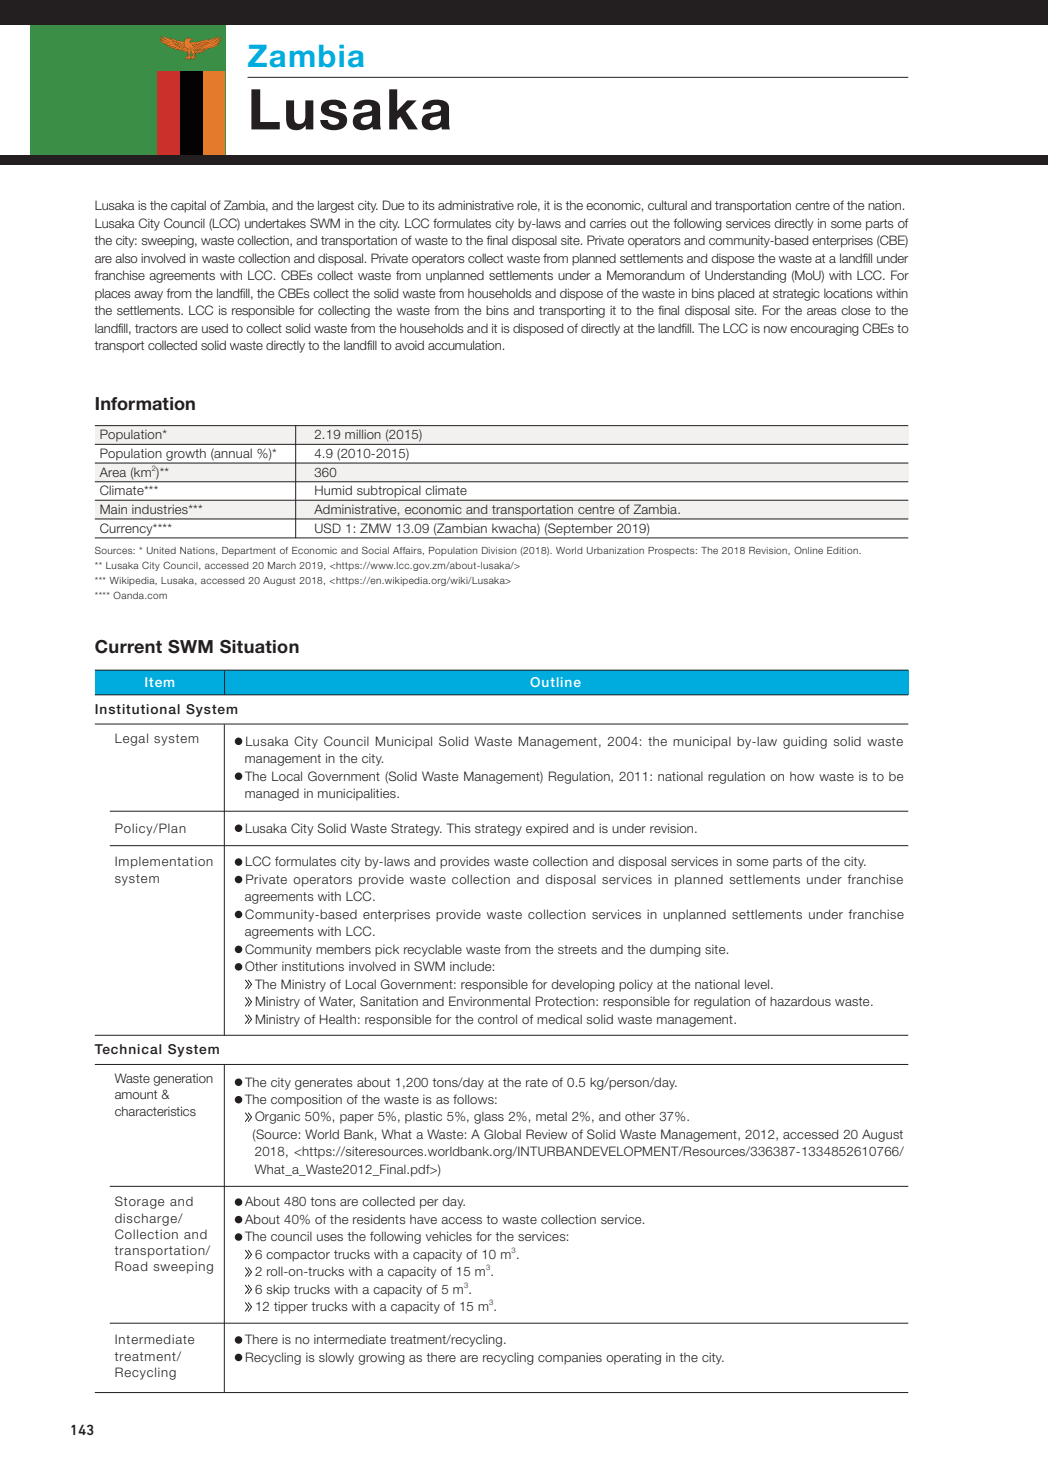 The image size is (1048, 1482). Describe the element at coordinates (528, 206) in the screenshot. I see `role` at that location.
